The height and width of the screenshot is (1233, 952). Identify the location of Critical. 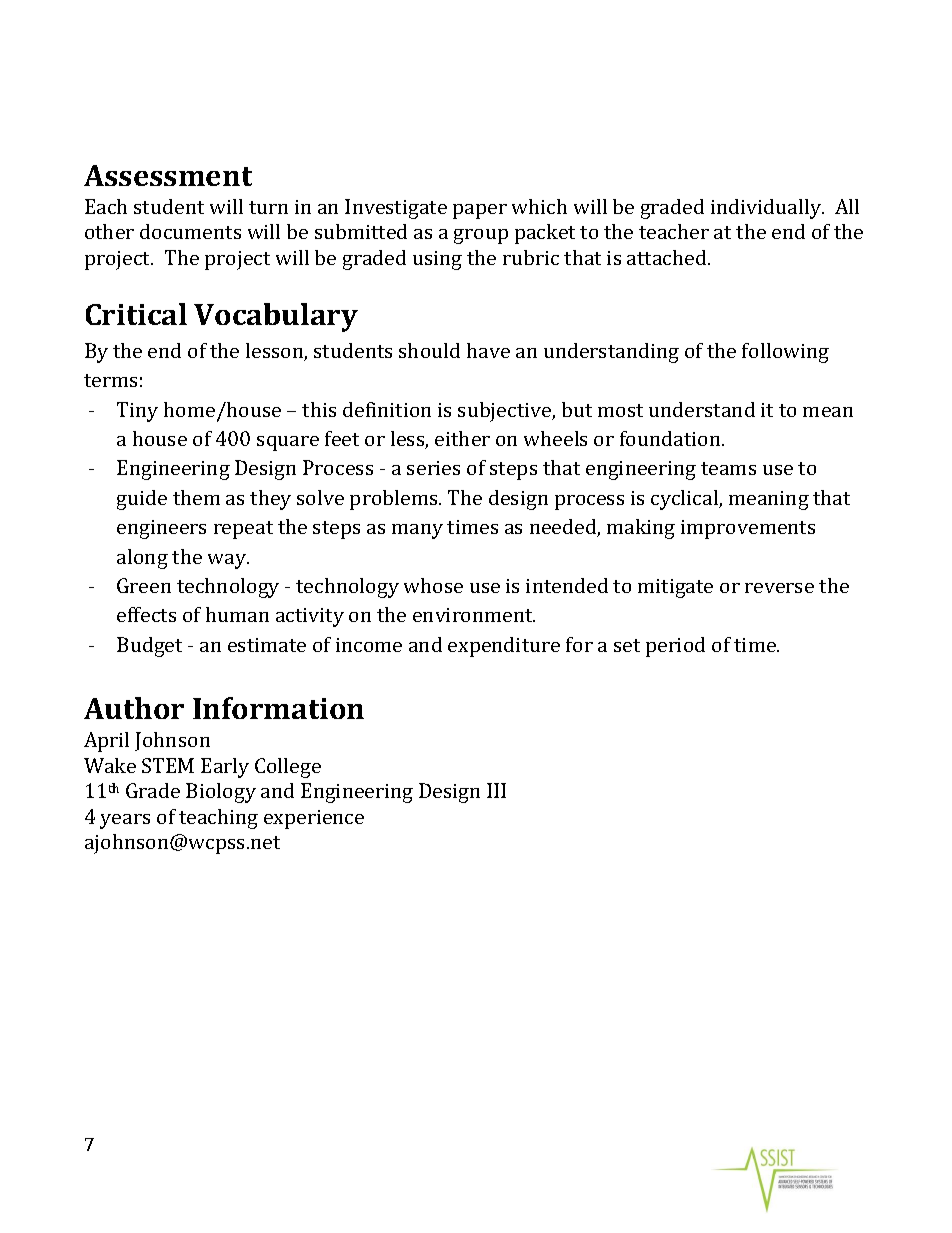
(136, 314).
